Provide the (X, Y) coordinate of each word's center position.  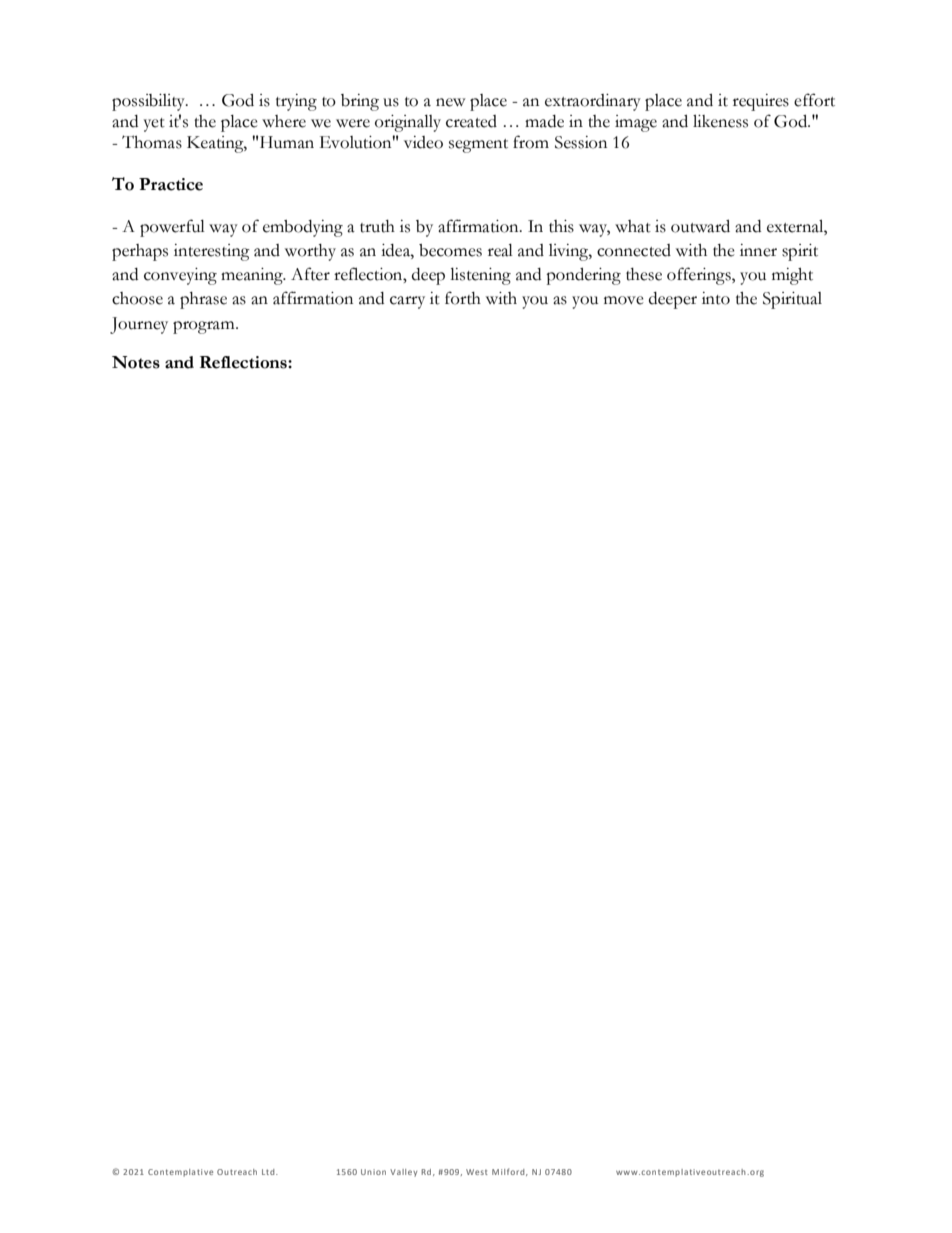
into (716, 298)
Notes (136, 362)
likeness (720, 121)
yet (154, 125)
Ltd (269, 1172)
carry (407, 302)
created (471, 121)
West (477, 1172)
